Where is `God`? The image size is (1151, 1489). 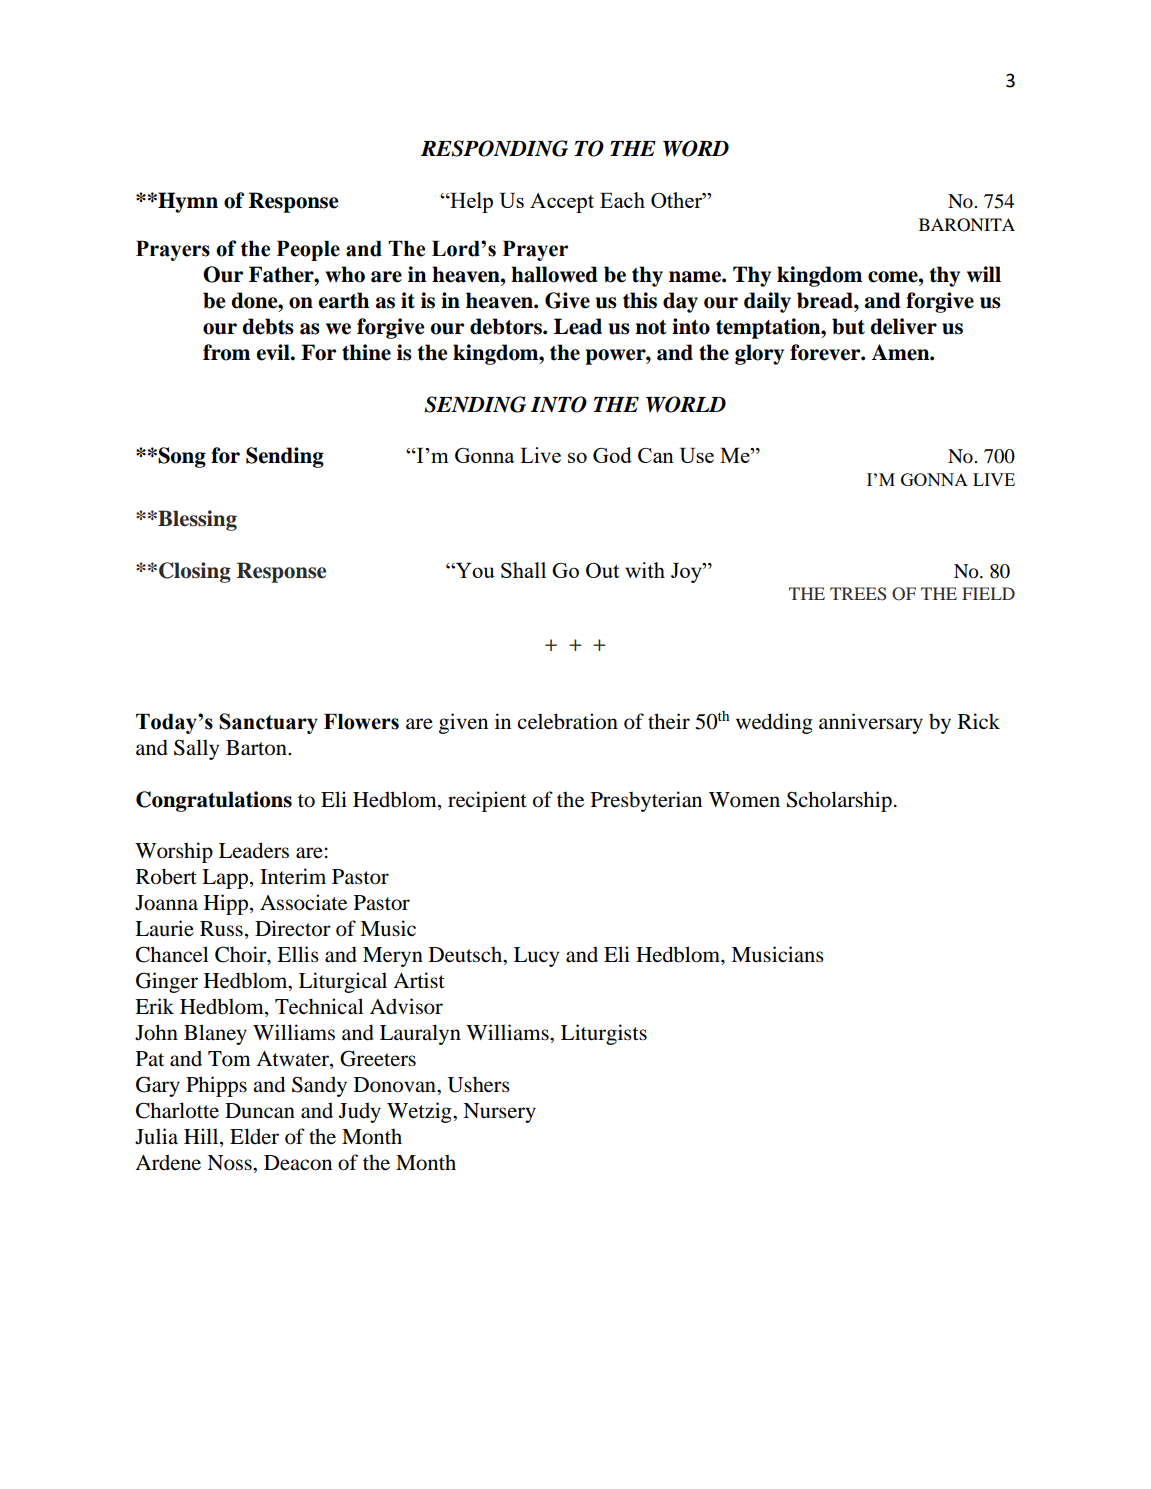 God is located at coordinates (612, 455).
